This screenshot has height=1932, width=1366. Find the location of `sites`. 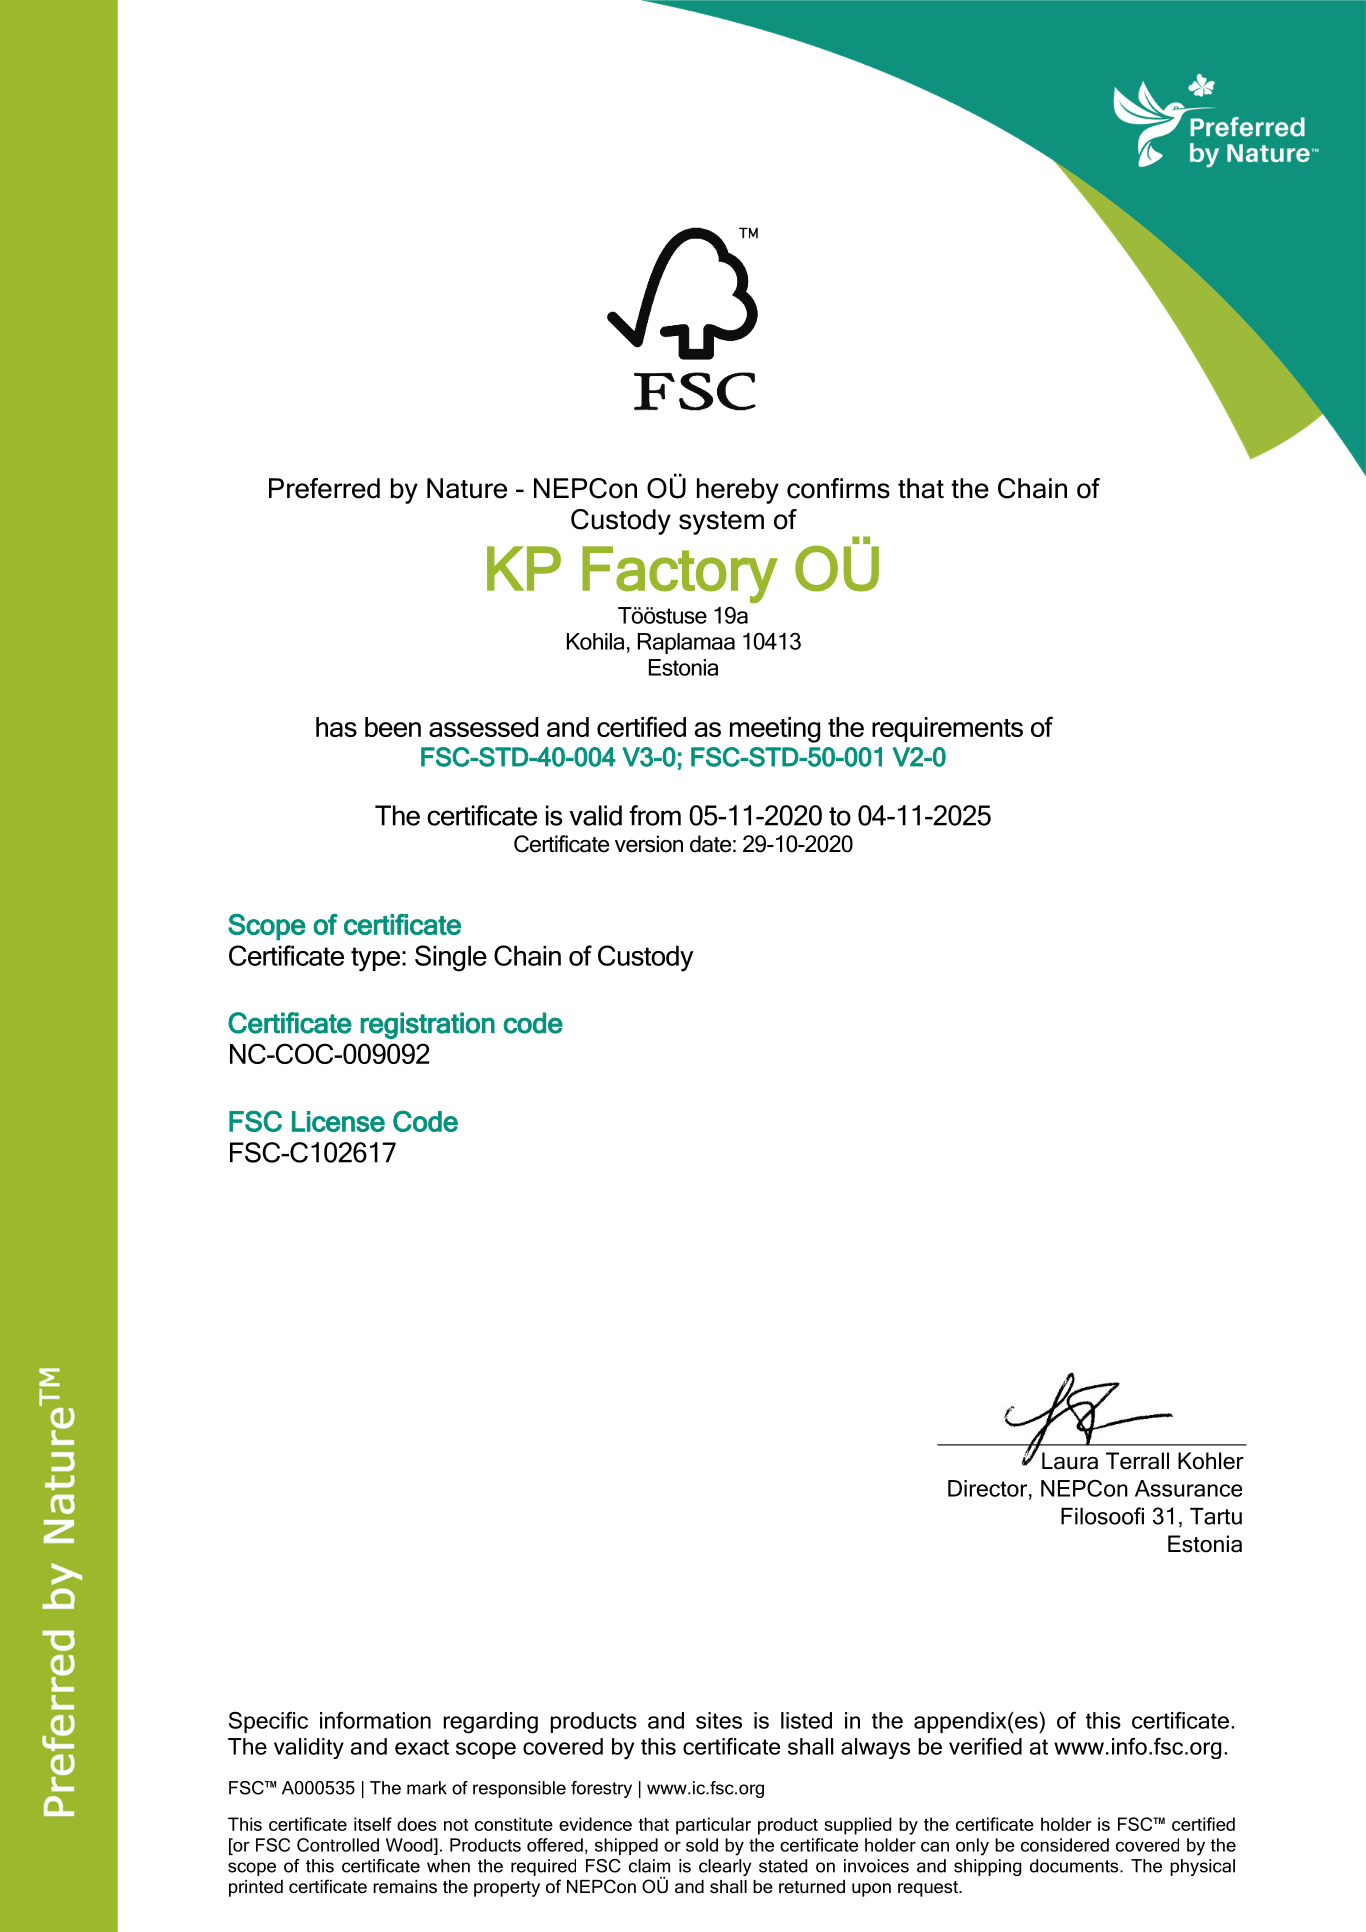

sites is located at coordinates (719, 1720).
